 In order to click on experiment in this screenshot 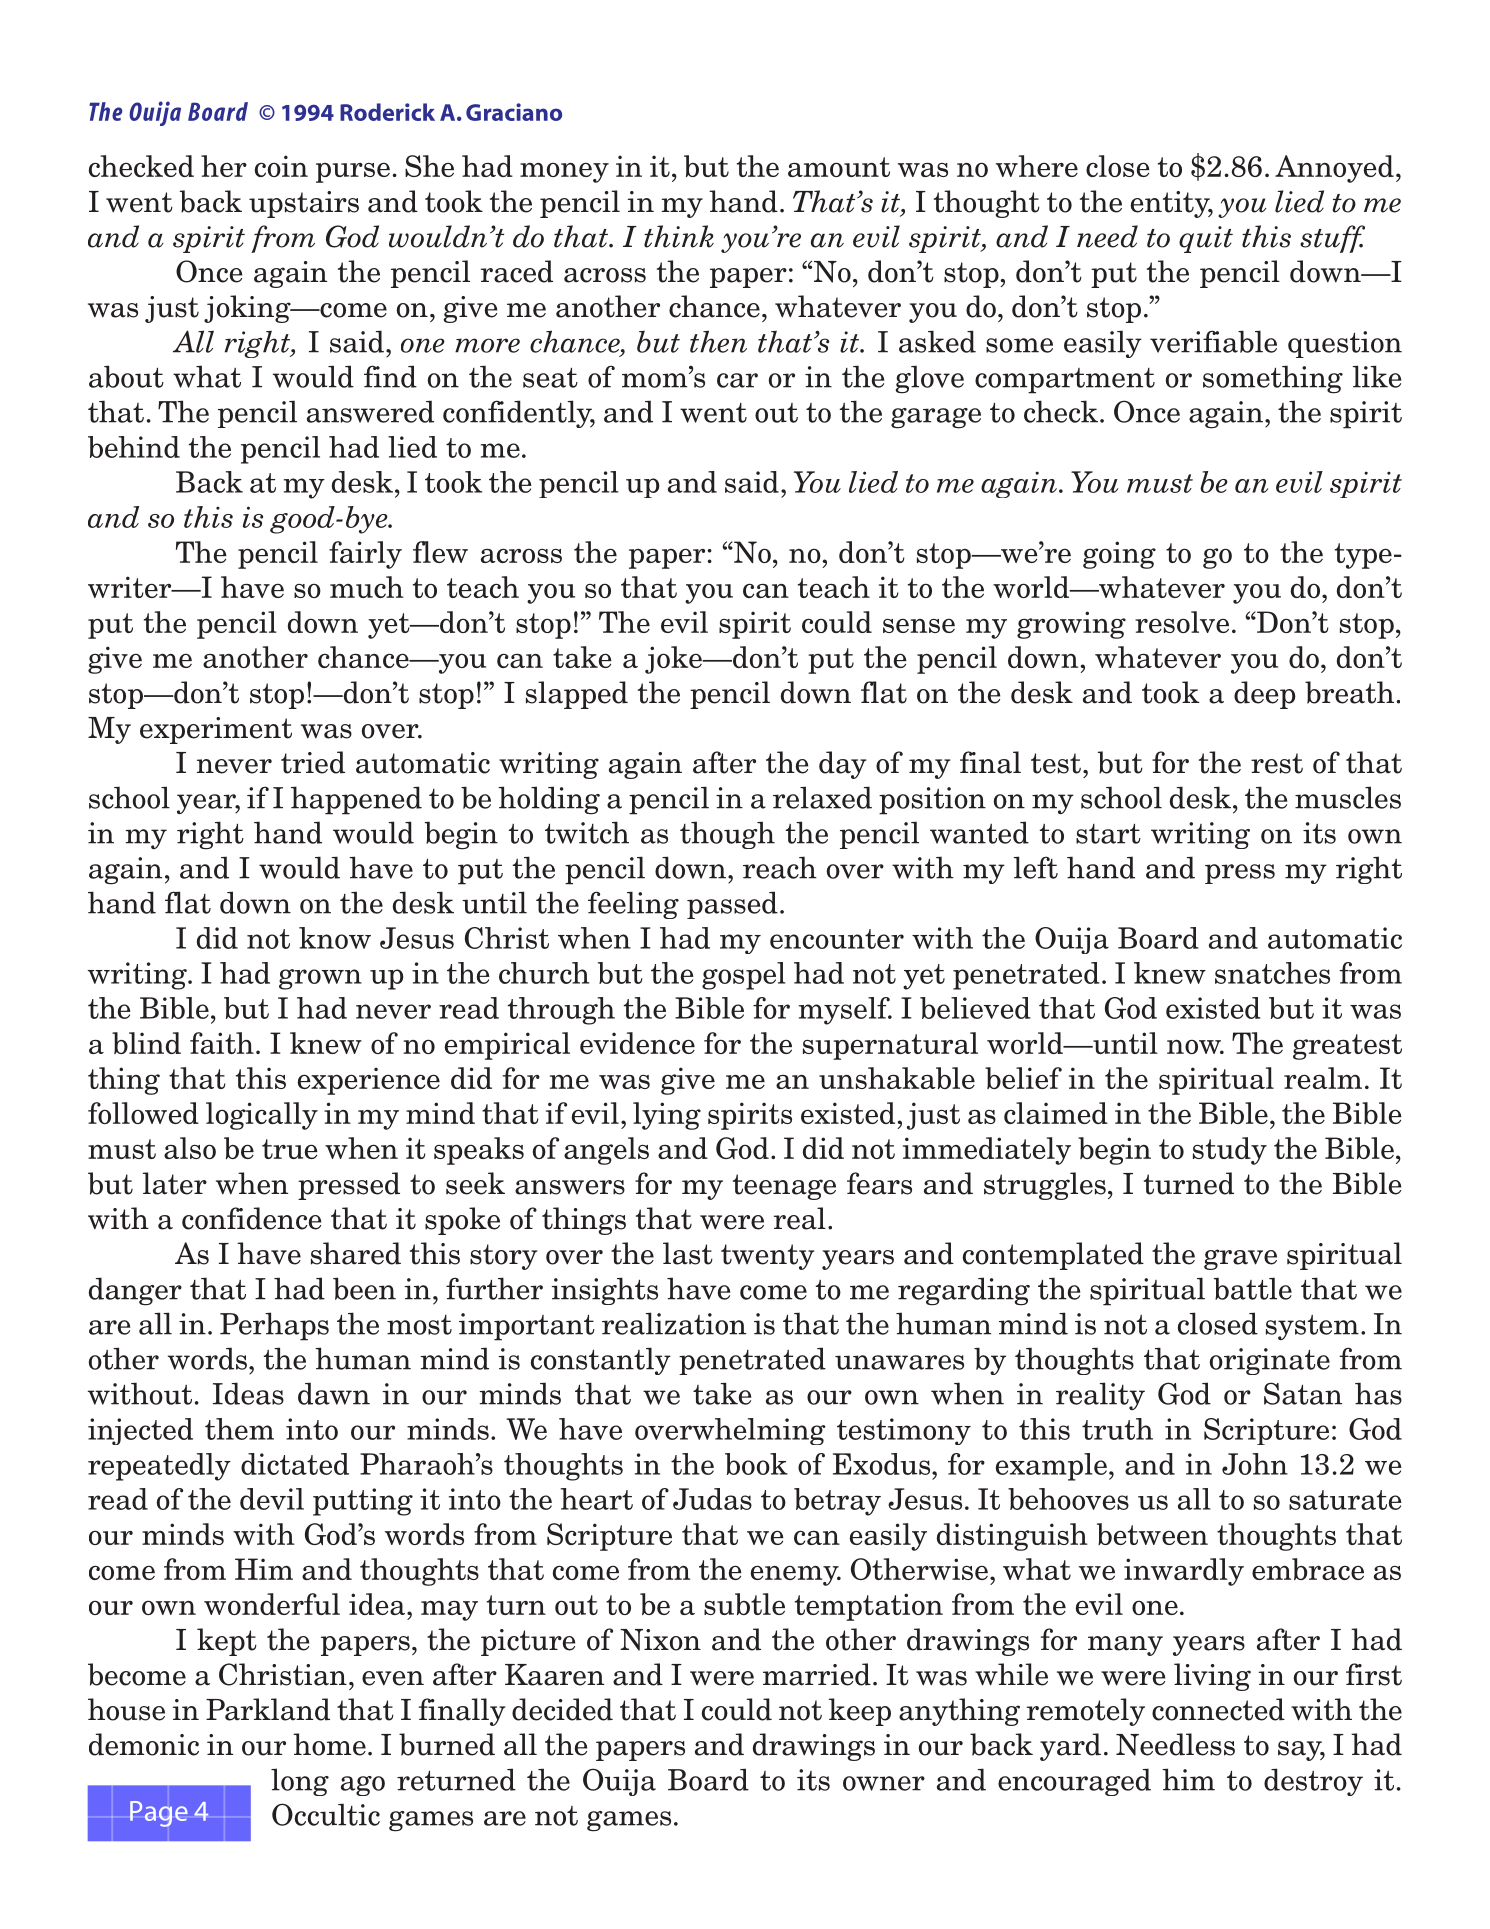, I will do `click(216, 730)`.
